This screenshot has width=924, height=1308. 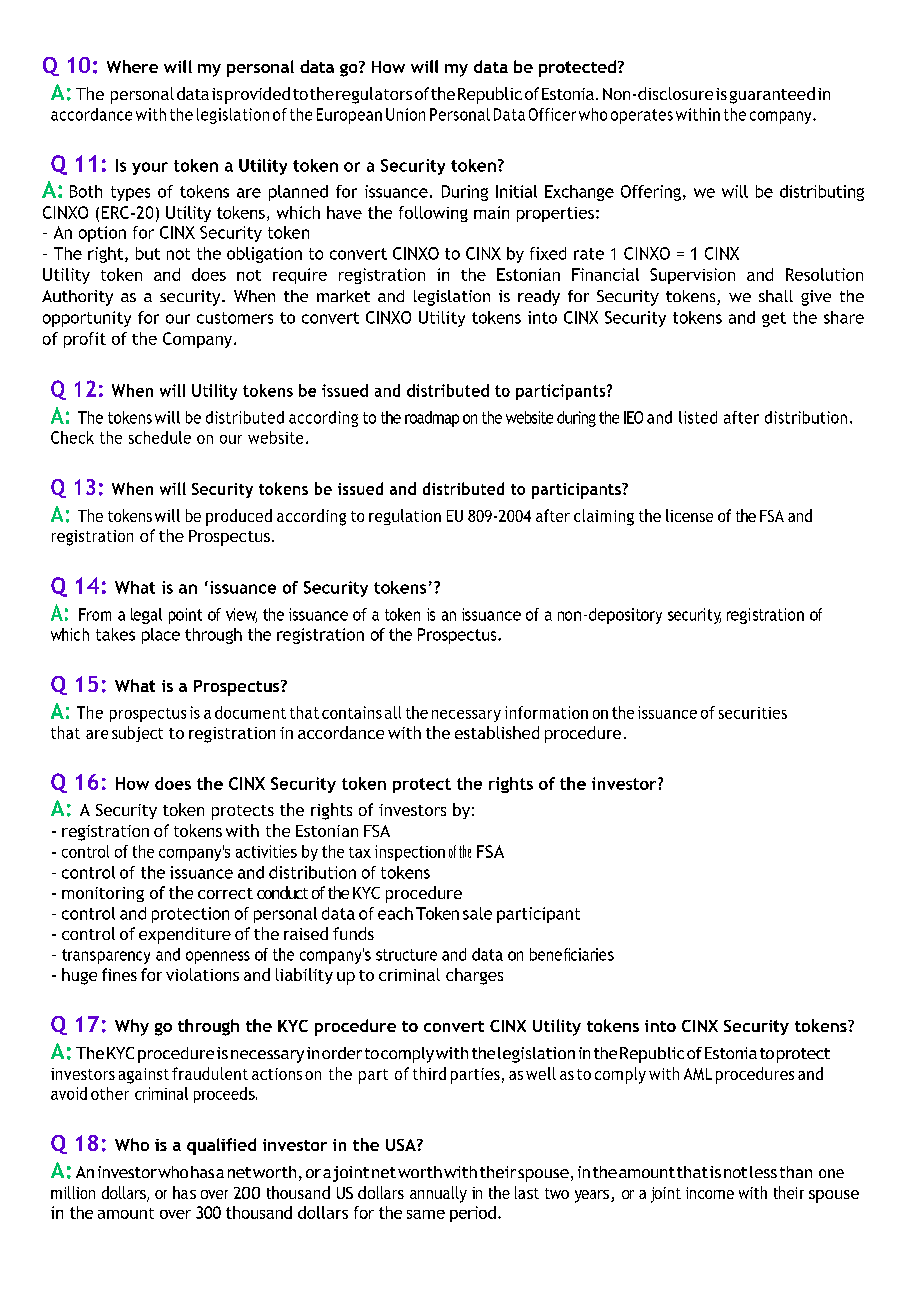 What do you see at coordinates (822, 193) in the screenshot?
I see `distributing` at bounding box center [822, 193].
